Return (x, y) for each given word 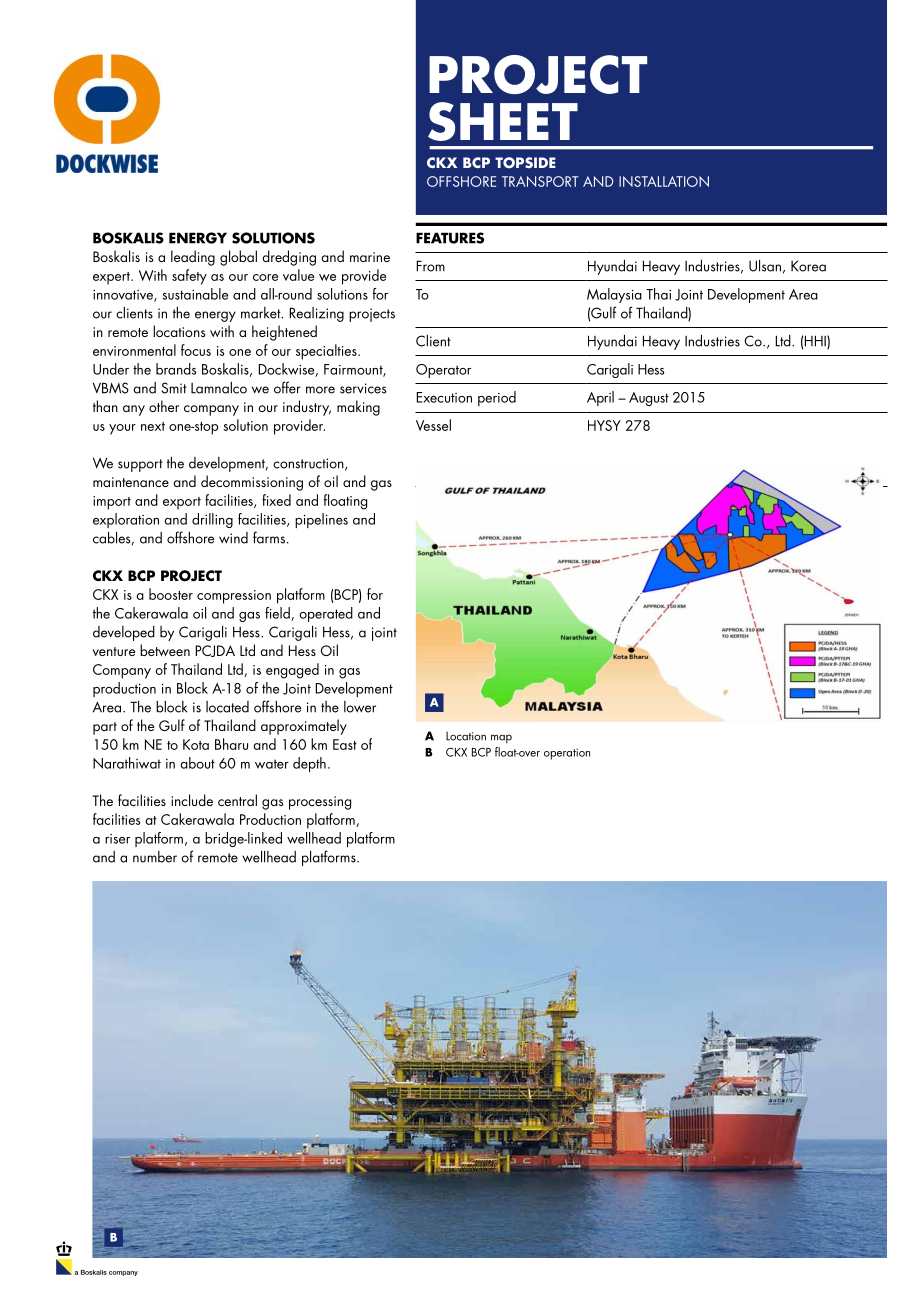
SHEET (503, 121)
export (182, 503)
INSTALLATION (664, 181)
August (649, 399)
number (155, 857)
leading (193, 258)
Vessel (433, 425)
